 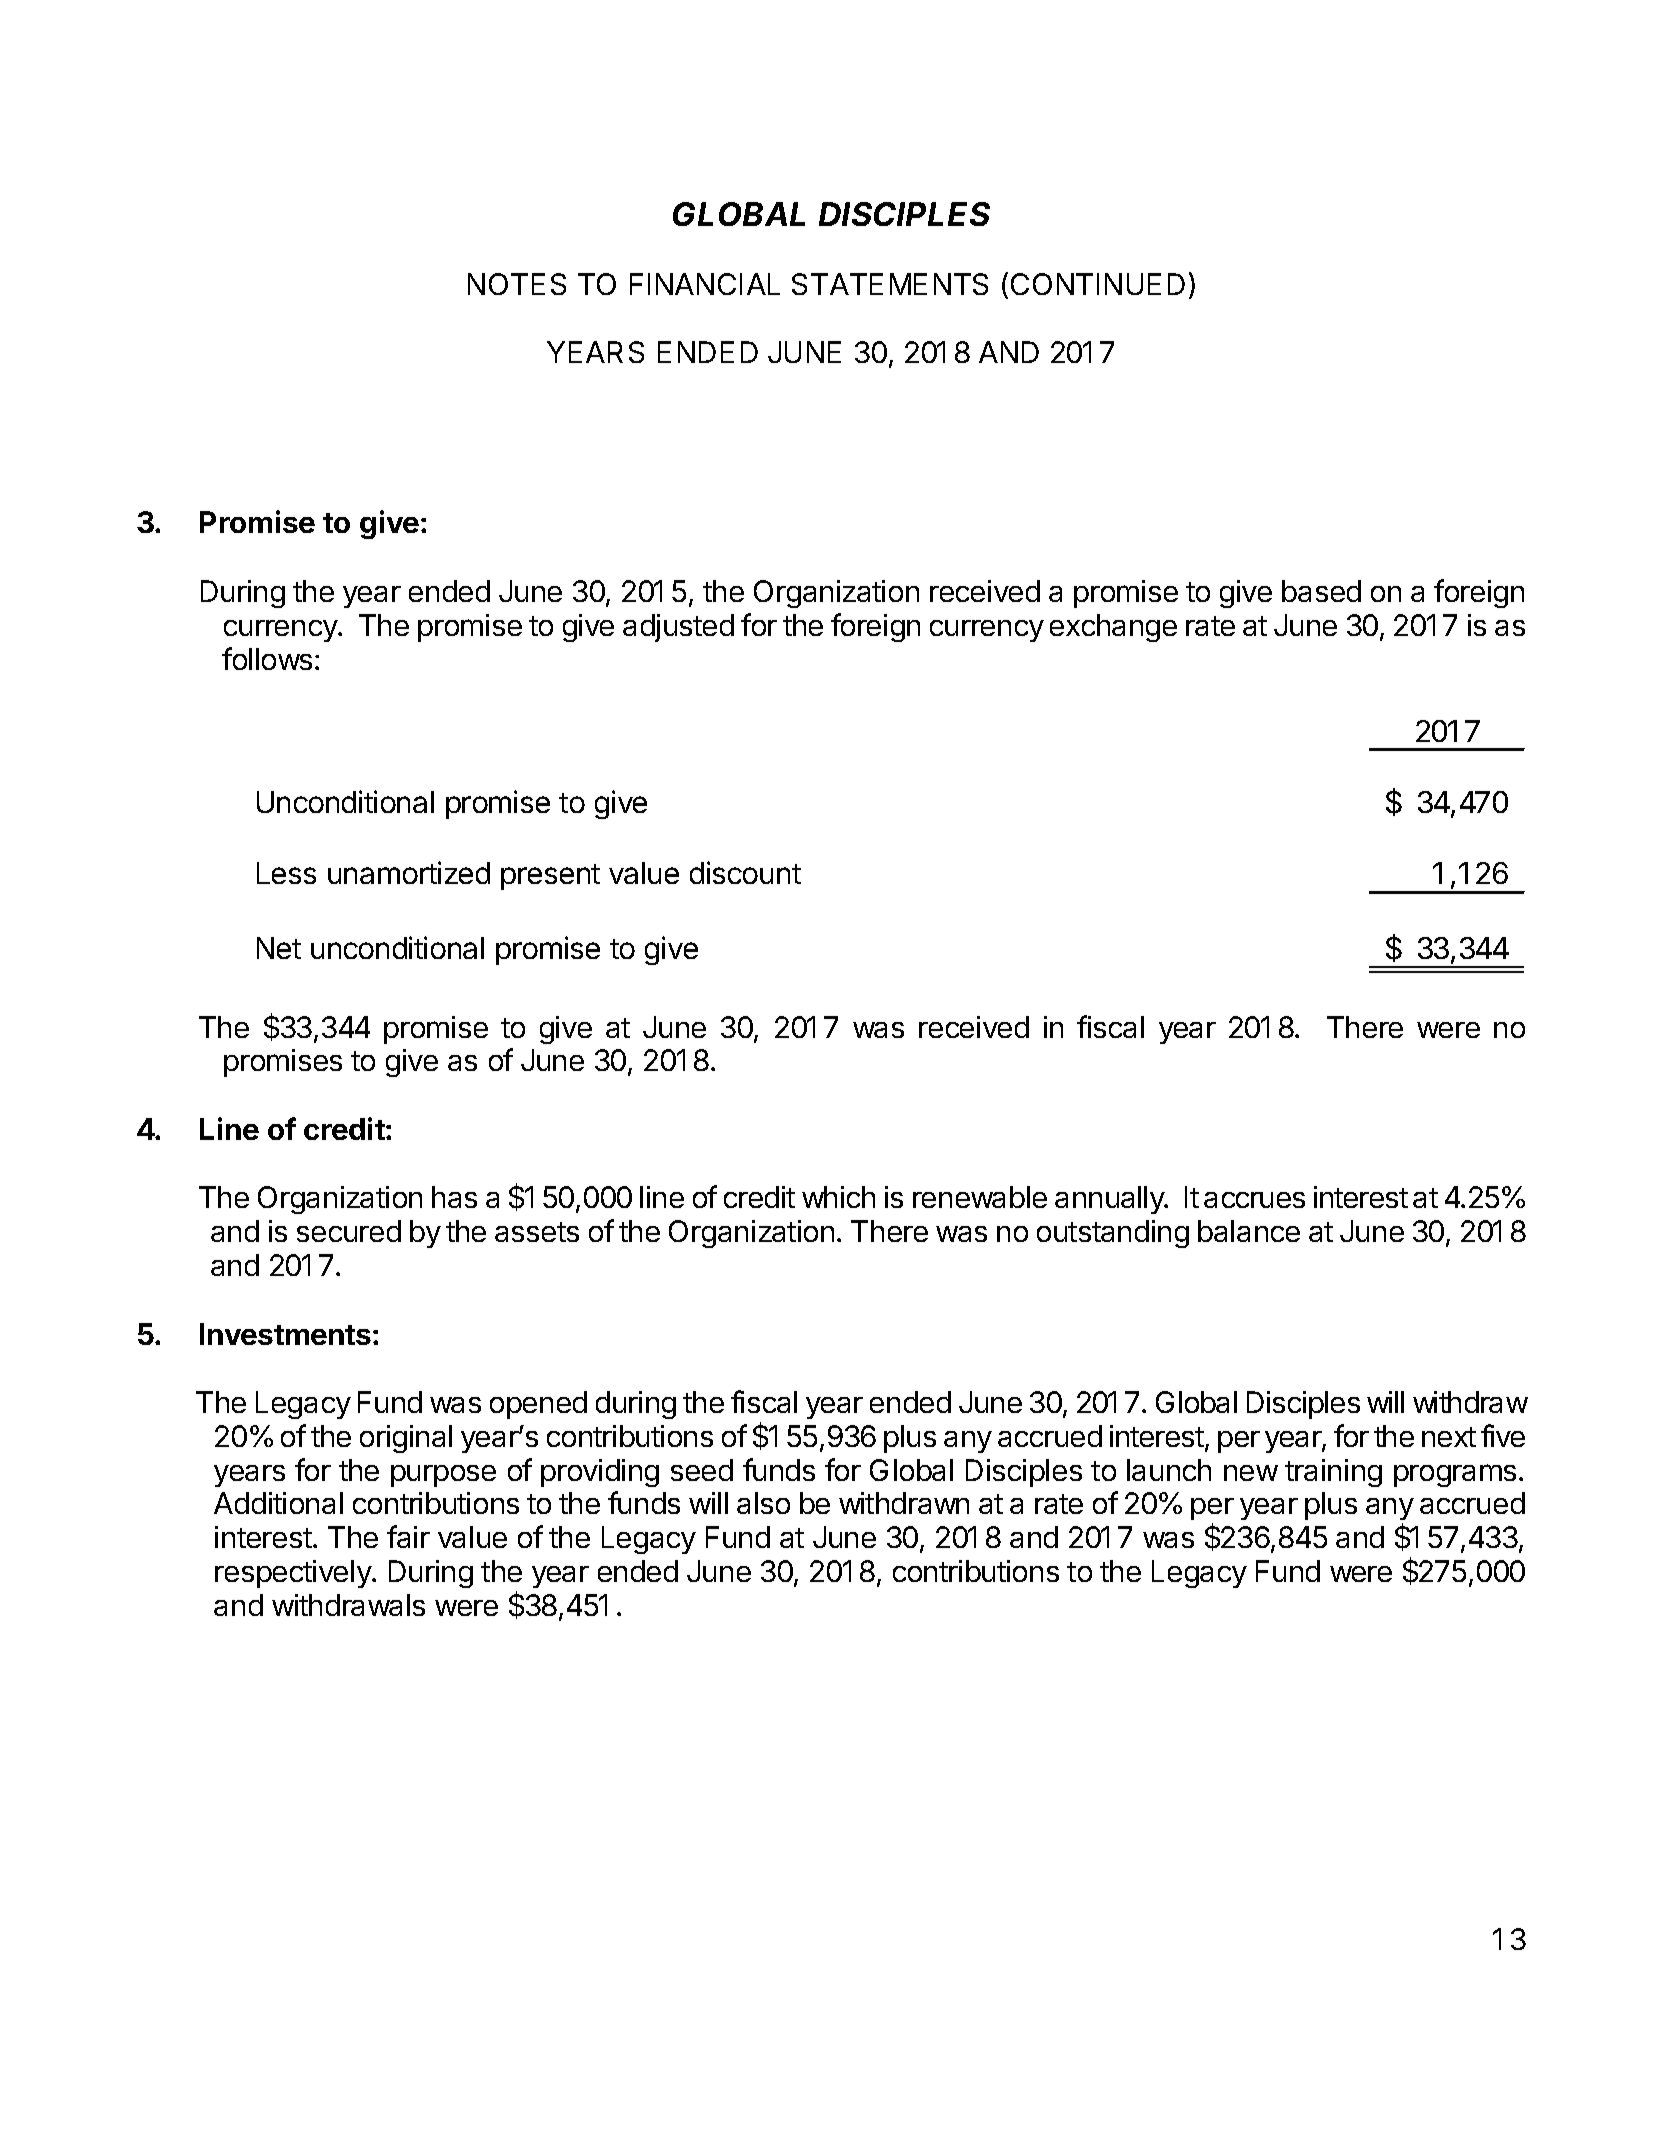 What do you see at coordinates (890, 284) in the document?
I see `STATEMENTS` at bounding box center [890, 284].
